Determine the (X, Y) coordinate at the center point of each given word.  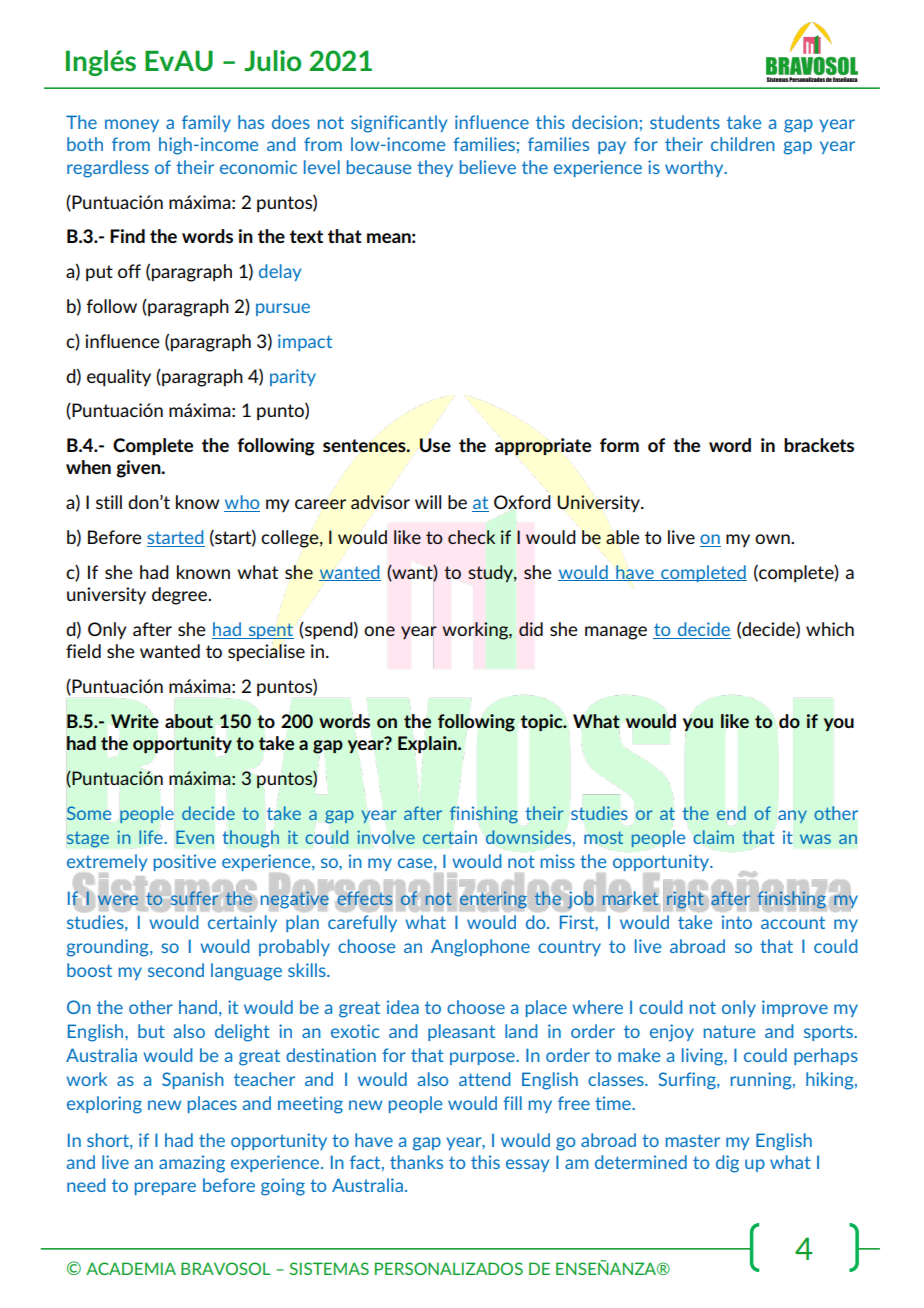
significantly (399, 124)
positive (185, 862)
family (206, 123)
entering (493, 900)
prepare (165, 1188)
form (619, 445)
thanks (416, 1162)
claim (714, 837)
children (743, 144)
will (428, 502)
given (139, 469)
